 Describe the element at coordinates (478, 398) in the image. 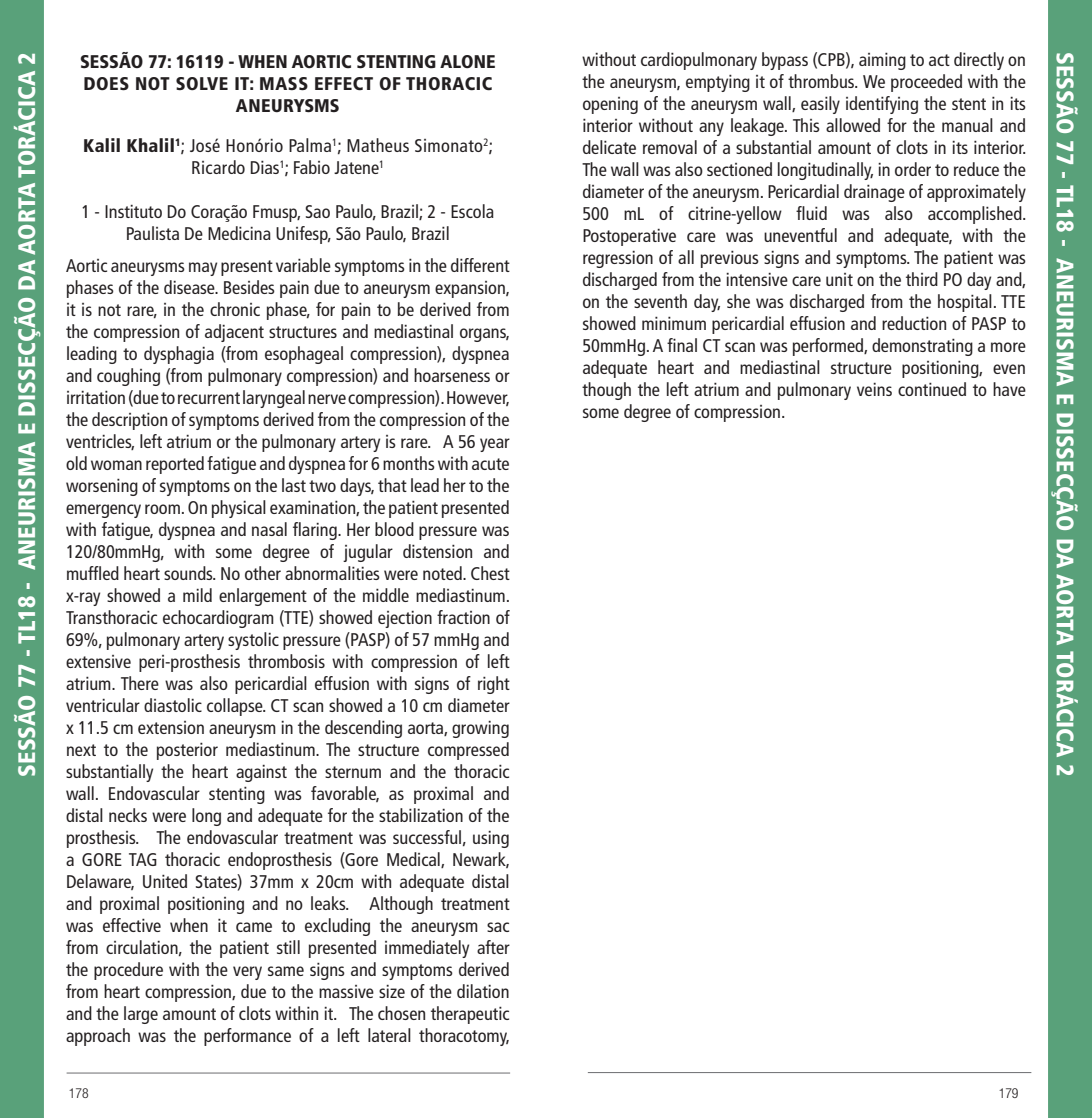

I see `However` at that location.
